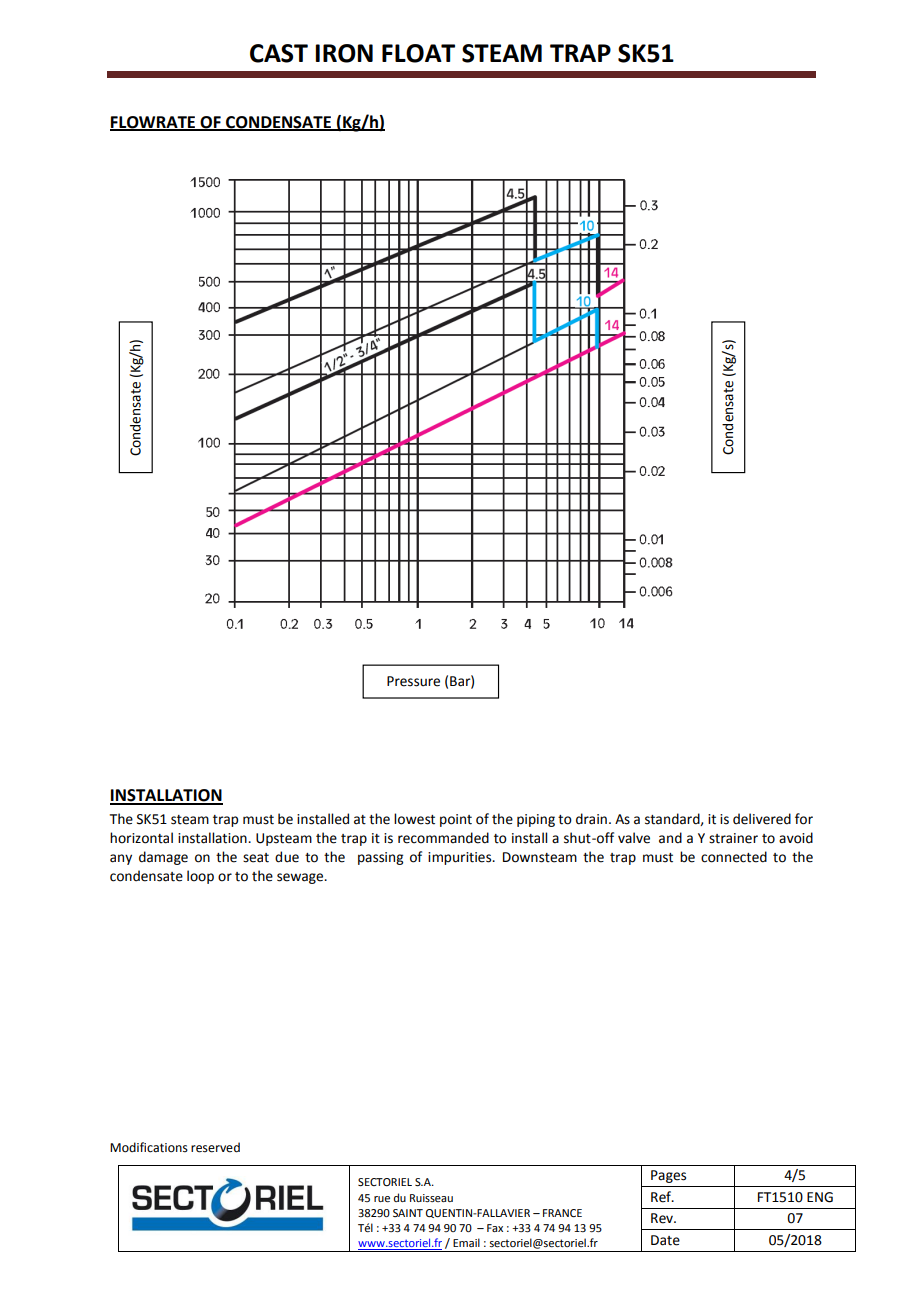  What do you see at coordinates (733, 838) in the screenshot?
I see `strainer` at bounding box center [733, 838].
